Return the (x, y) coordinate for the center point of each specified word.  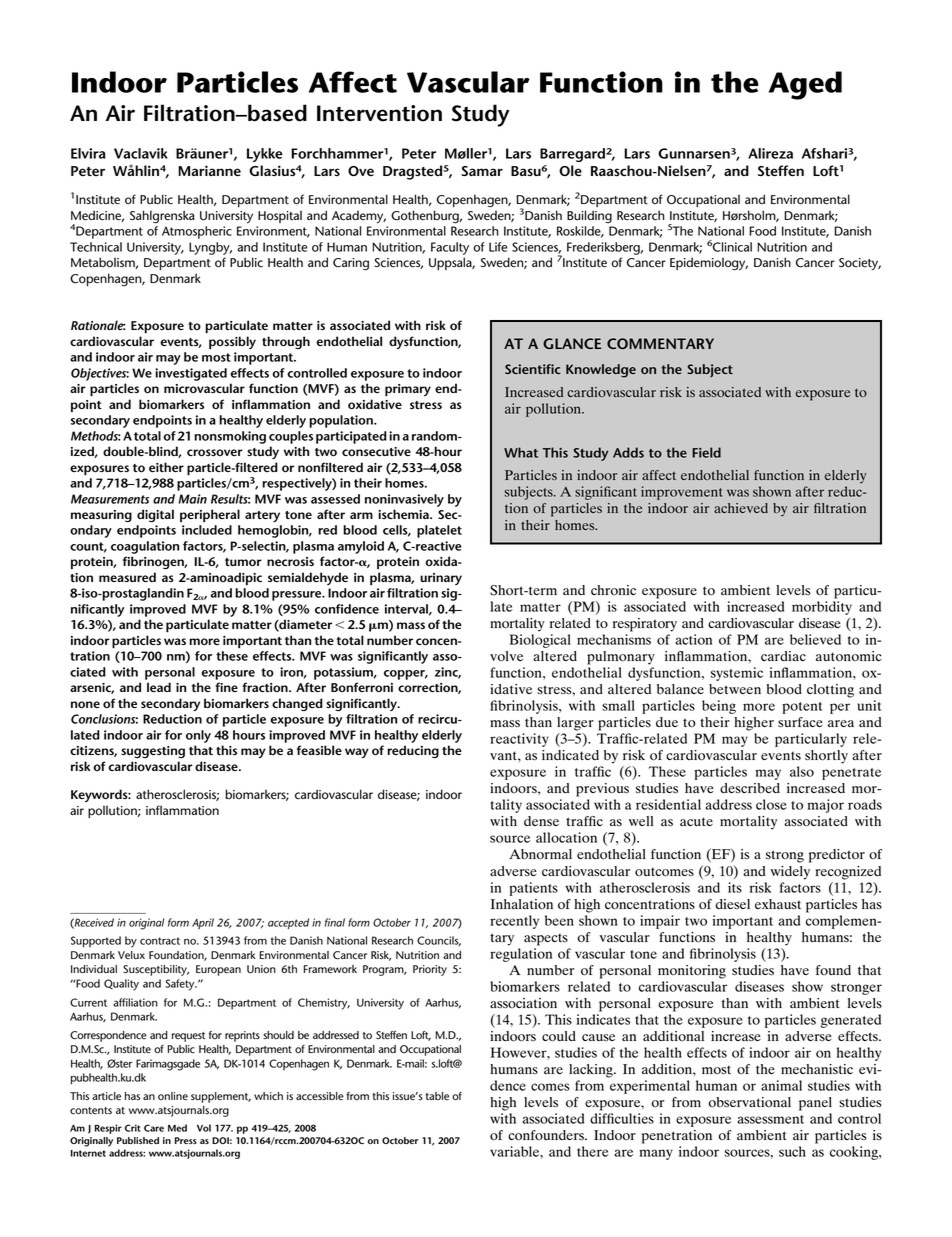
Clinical (732, 247)
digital (155, 515)
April (203, 923)
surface (800, 722)
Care (154, 1128)
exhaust (778, 904)
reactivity (519, 740)
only (198, 736)
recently (514, 922)
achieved (741, 508)
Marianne (209, 171)
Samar (482, 171)
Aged (805, 85)
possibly (232, 342)
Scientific (533, 369)
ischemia (404, 514)
